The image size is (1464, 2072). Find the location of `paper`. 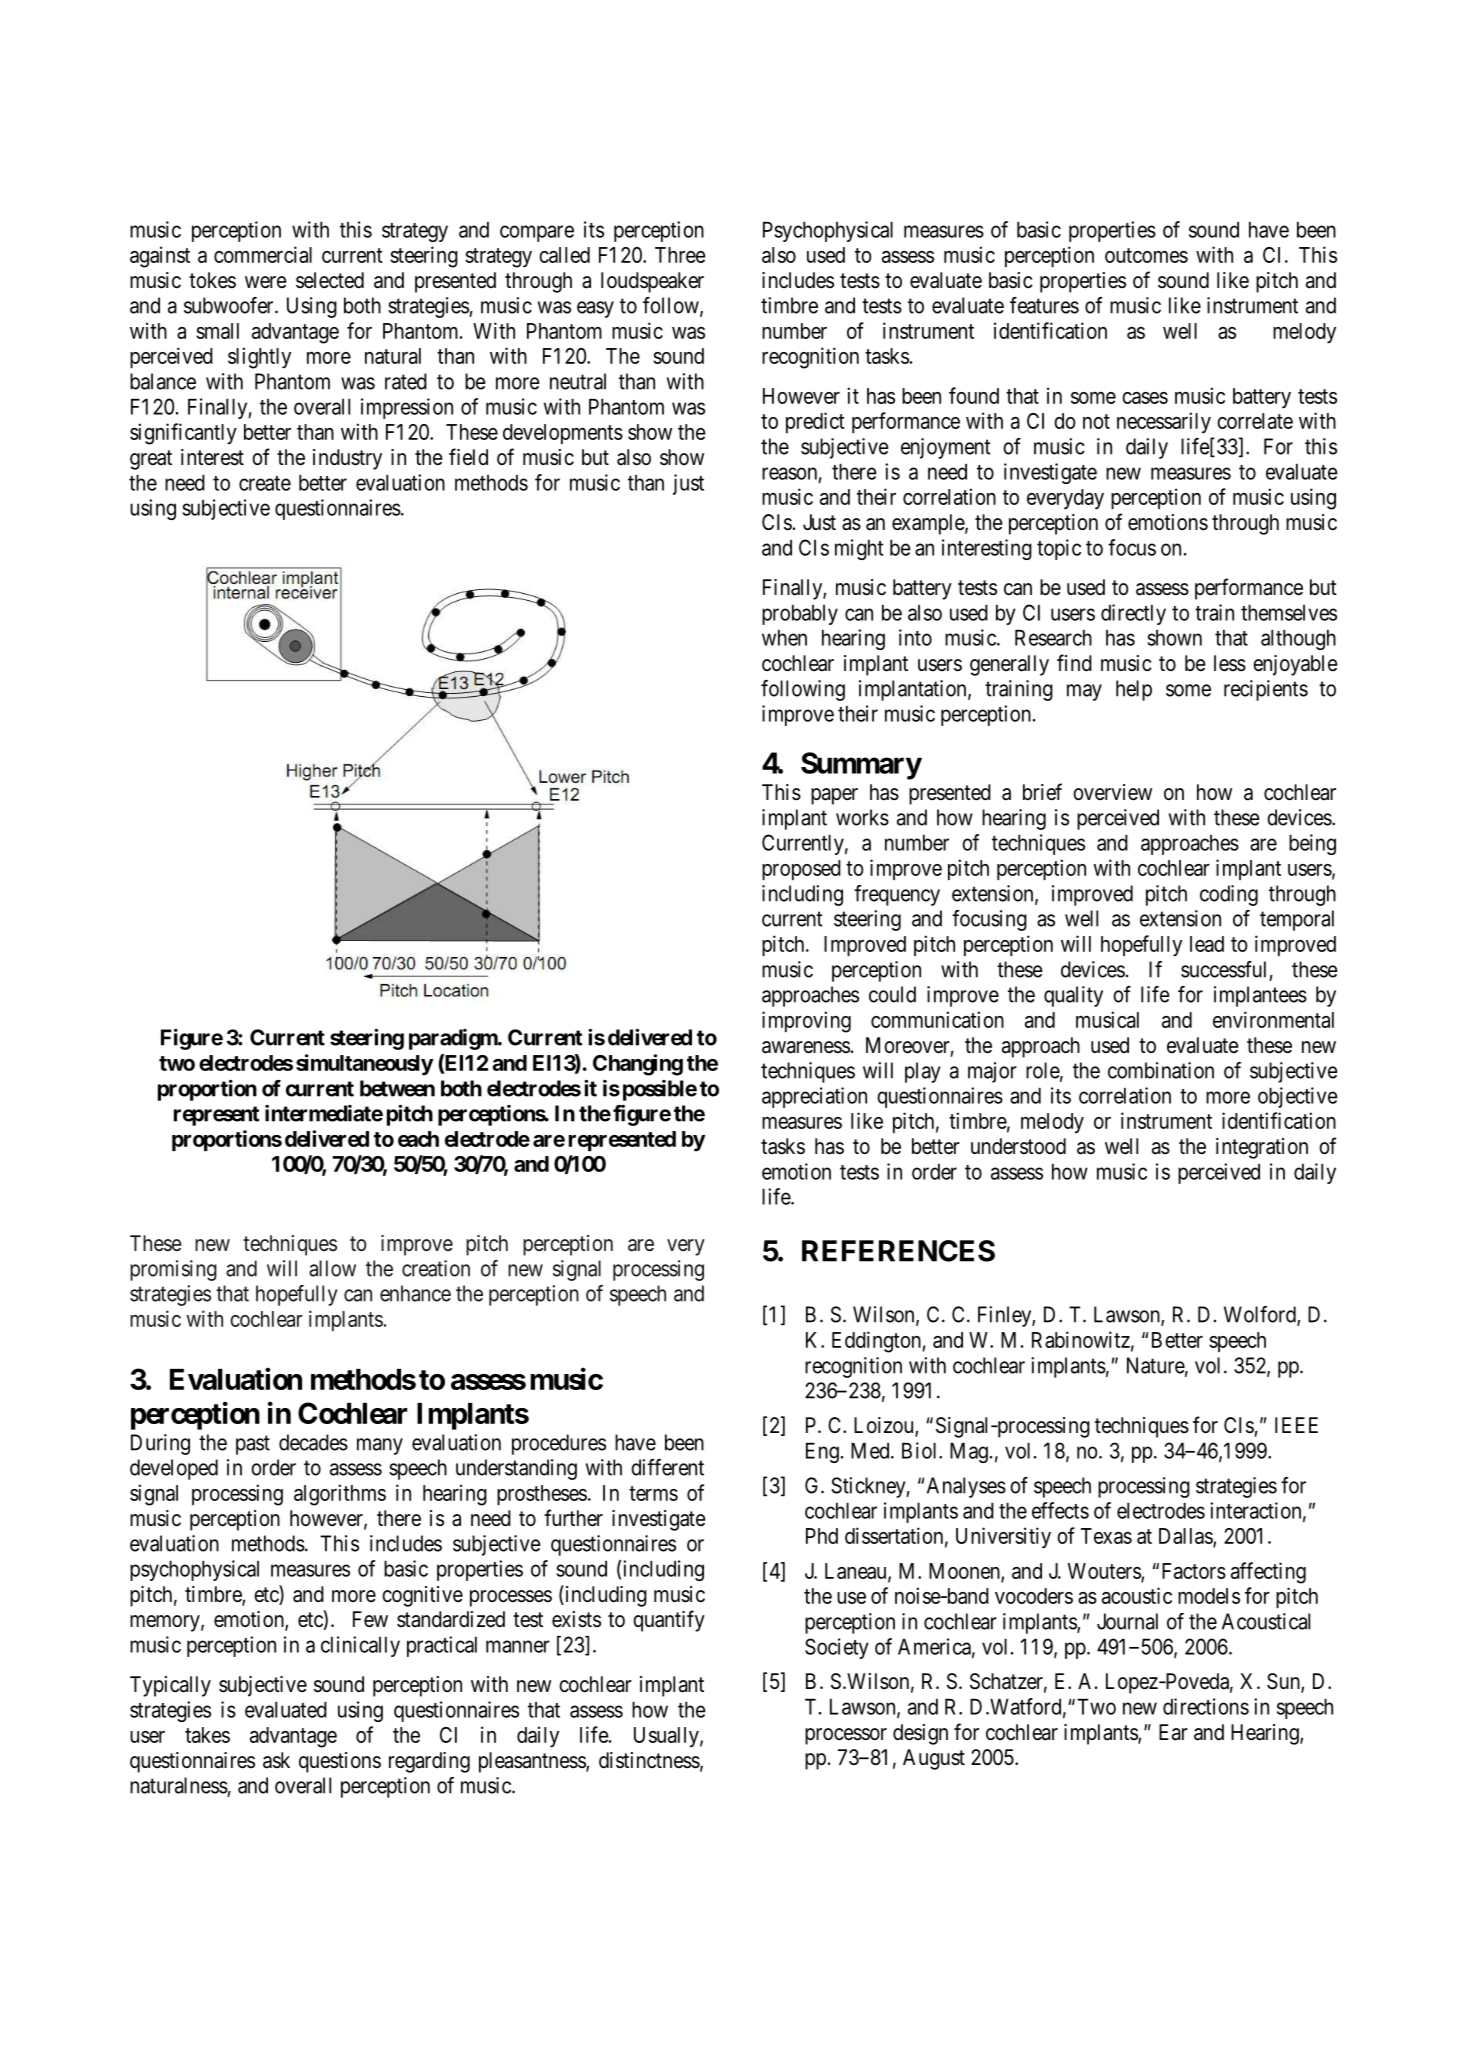

paper is located at coordinates (834, 796).
